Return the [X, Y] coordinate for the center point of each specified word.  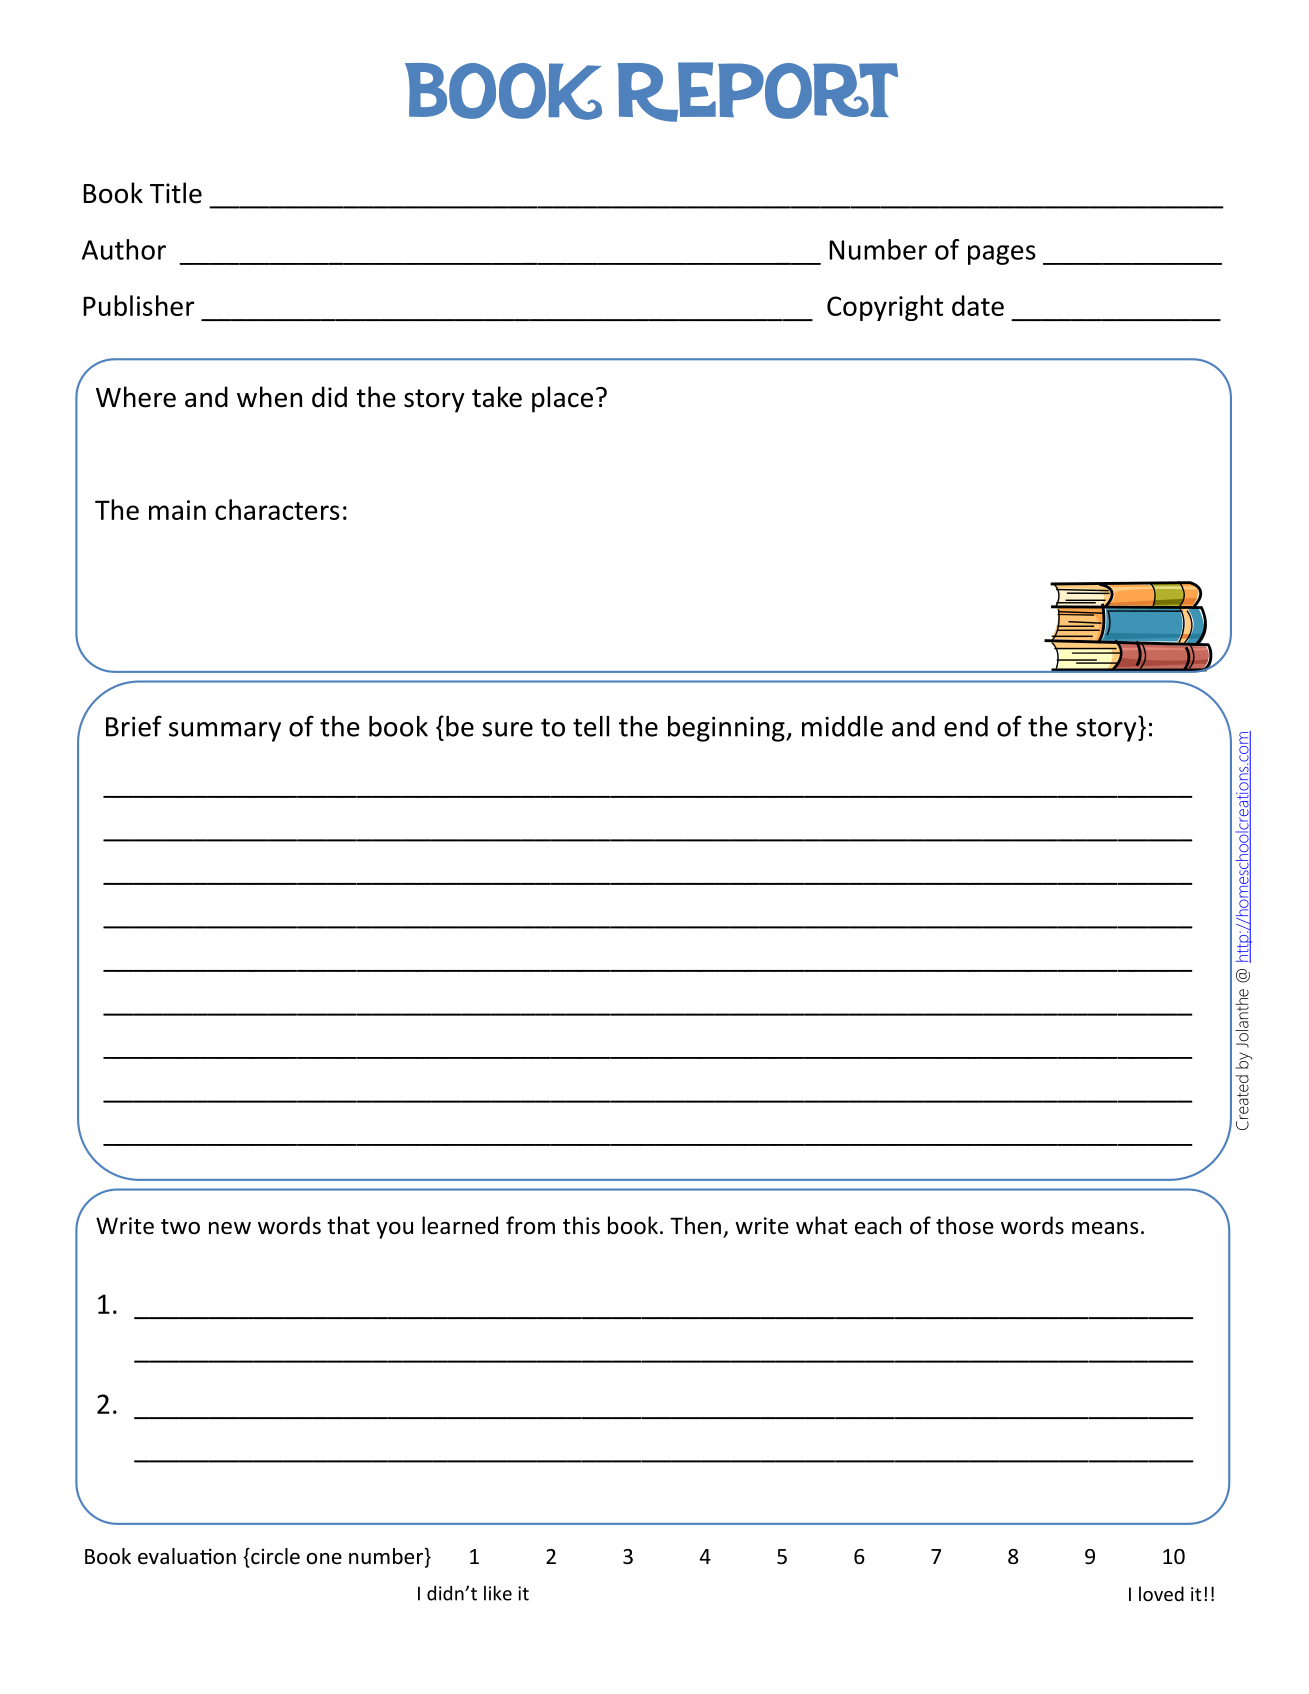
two [180, 1227]
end [966, 726]
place [562, 399]
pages [1002, 255]
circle [274, 1557]
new [230, 1228]
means [1105, 1228]
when [269, 397]
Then [695, 1225]
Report [757, 92]
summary [225, 732]
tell [591, 726]
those [965, 1225]
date [978, 305]
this [581, 1225]
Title [176, 193]
